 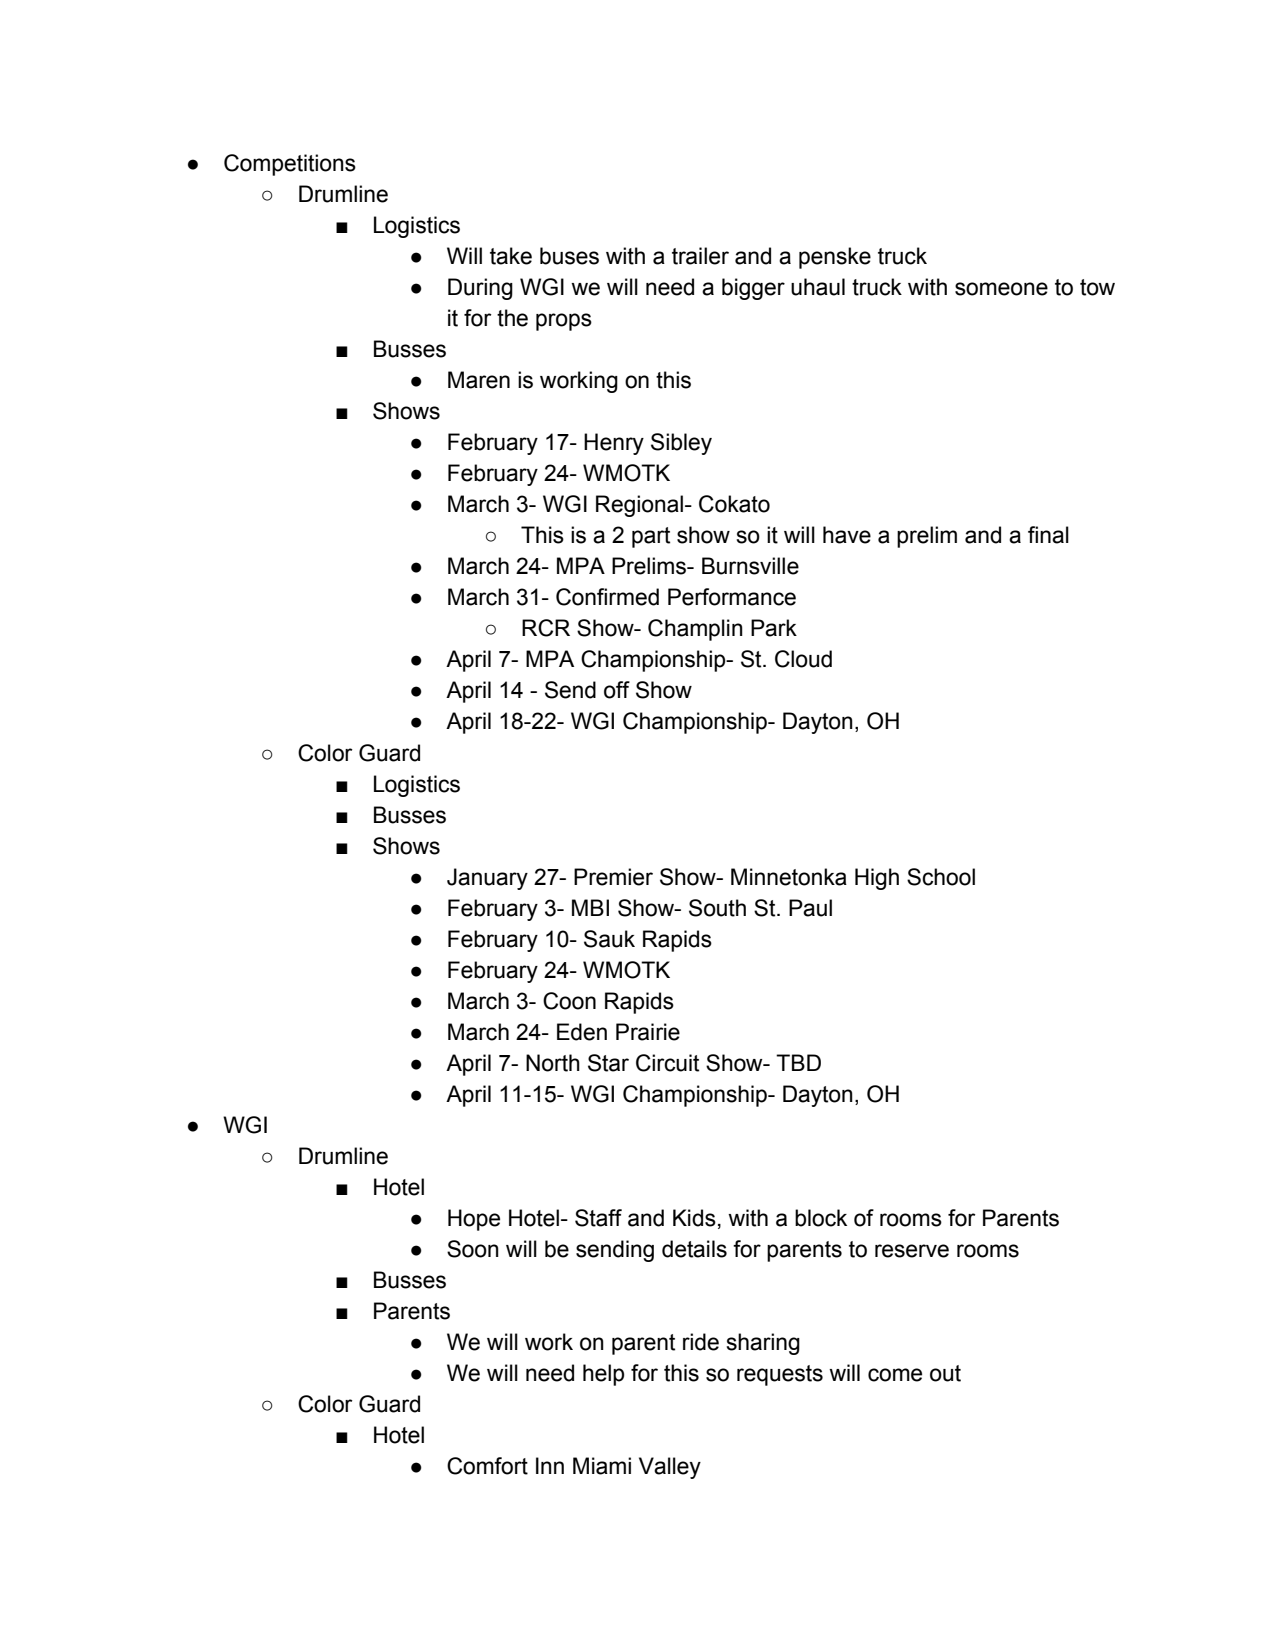 What do you see at coordinates (487, 879) in the screenshot?
I see `January` at bounding box center [487, 879].
